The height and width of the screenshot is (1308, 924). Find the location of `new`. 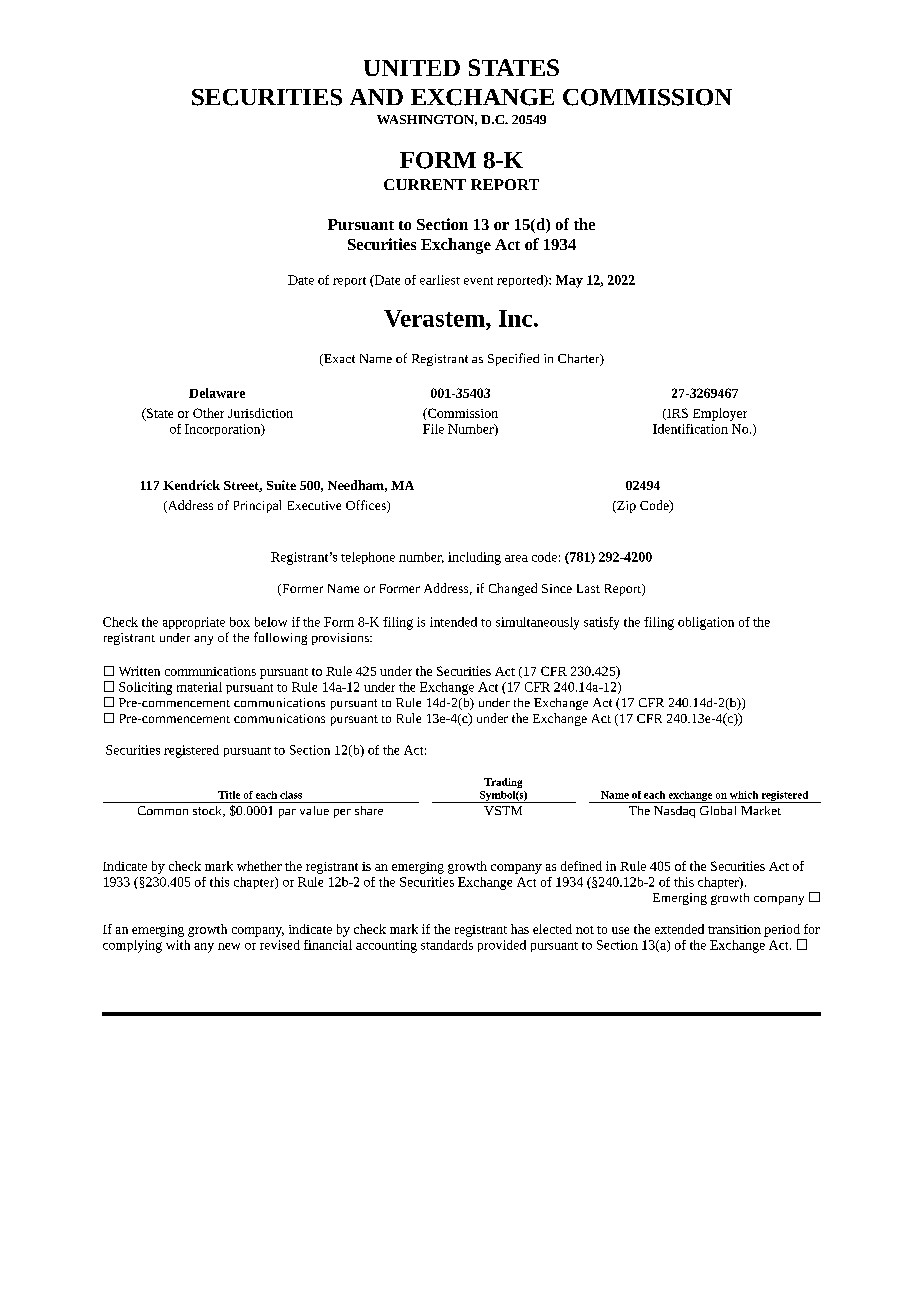

new is located at coordinates (229, 946).
